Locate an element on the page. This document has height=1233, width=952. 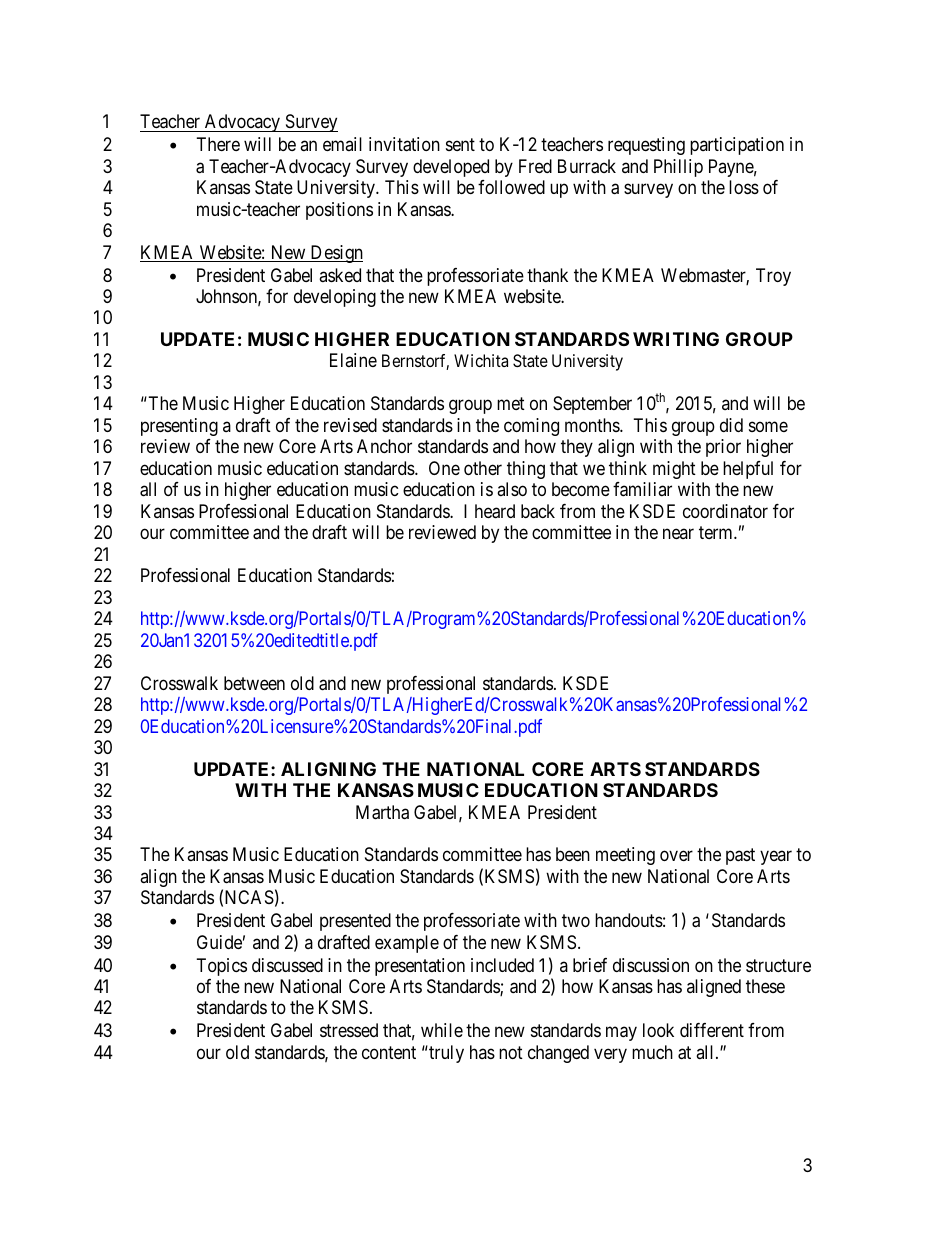
stressed is located at coordinates (349, 1030).
